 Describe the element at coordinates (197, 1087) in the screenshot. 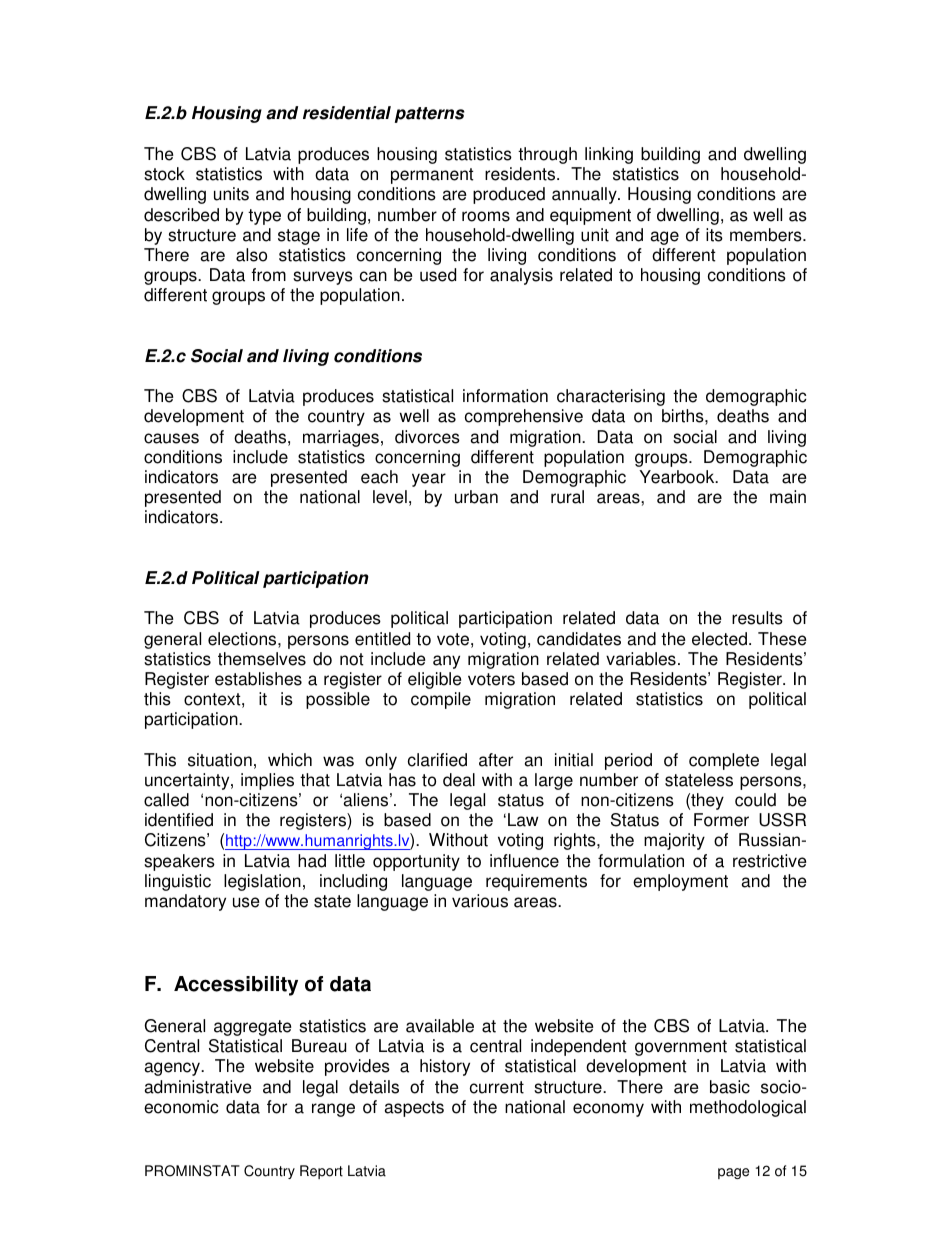

I see `administrative` at that location.
